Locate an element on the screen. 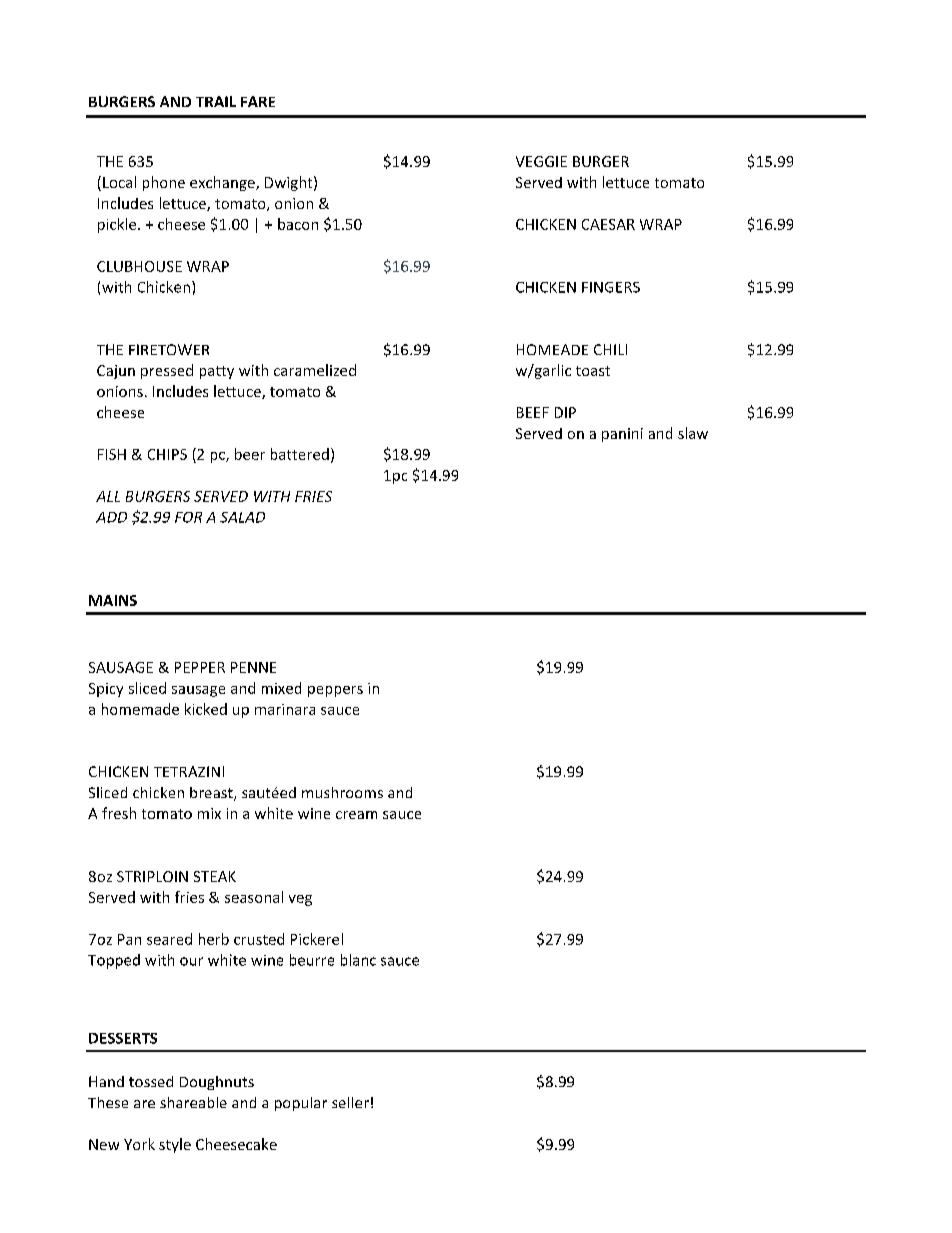 Image resolution: width=952 pixels, height=1233 pixels. panini is located at coordinates (622, 435).
